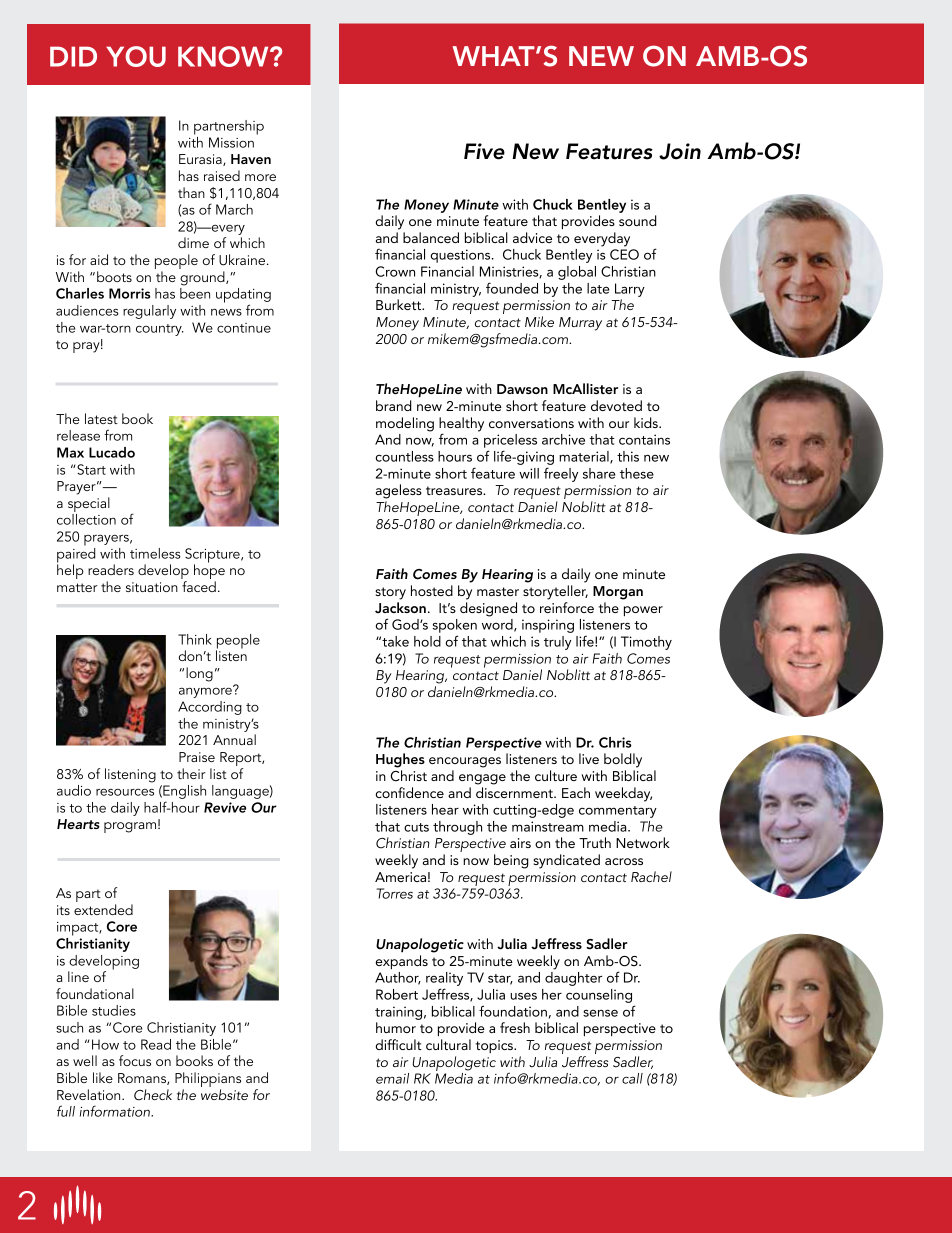 The height and width of the screenshot is (1233, 952). I want to click on situation, so click(152, 587).
